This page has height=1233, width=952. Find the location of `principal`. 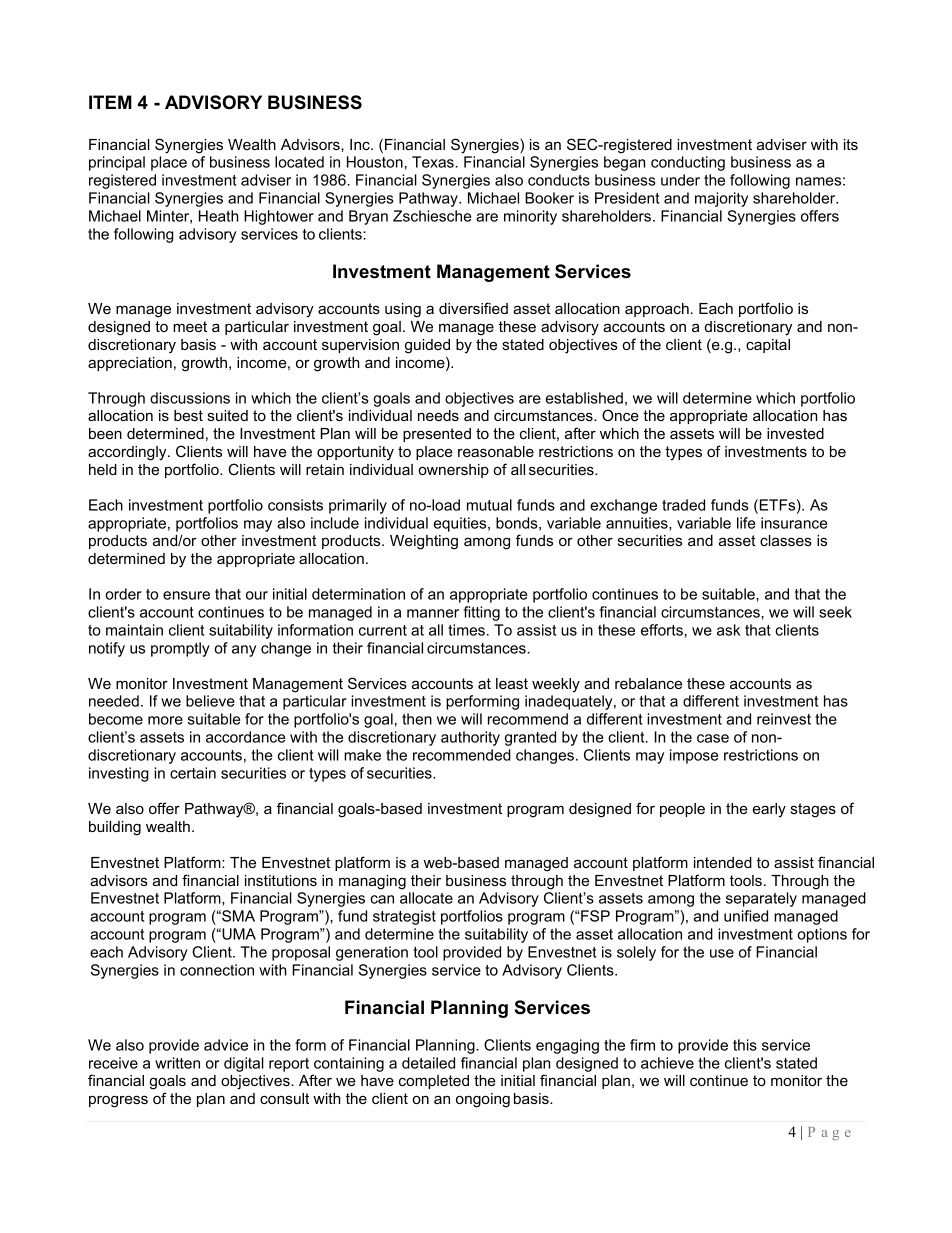

principal is located at coordinates (117, 163).
